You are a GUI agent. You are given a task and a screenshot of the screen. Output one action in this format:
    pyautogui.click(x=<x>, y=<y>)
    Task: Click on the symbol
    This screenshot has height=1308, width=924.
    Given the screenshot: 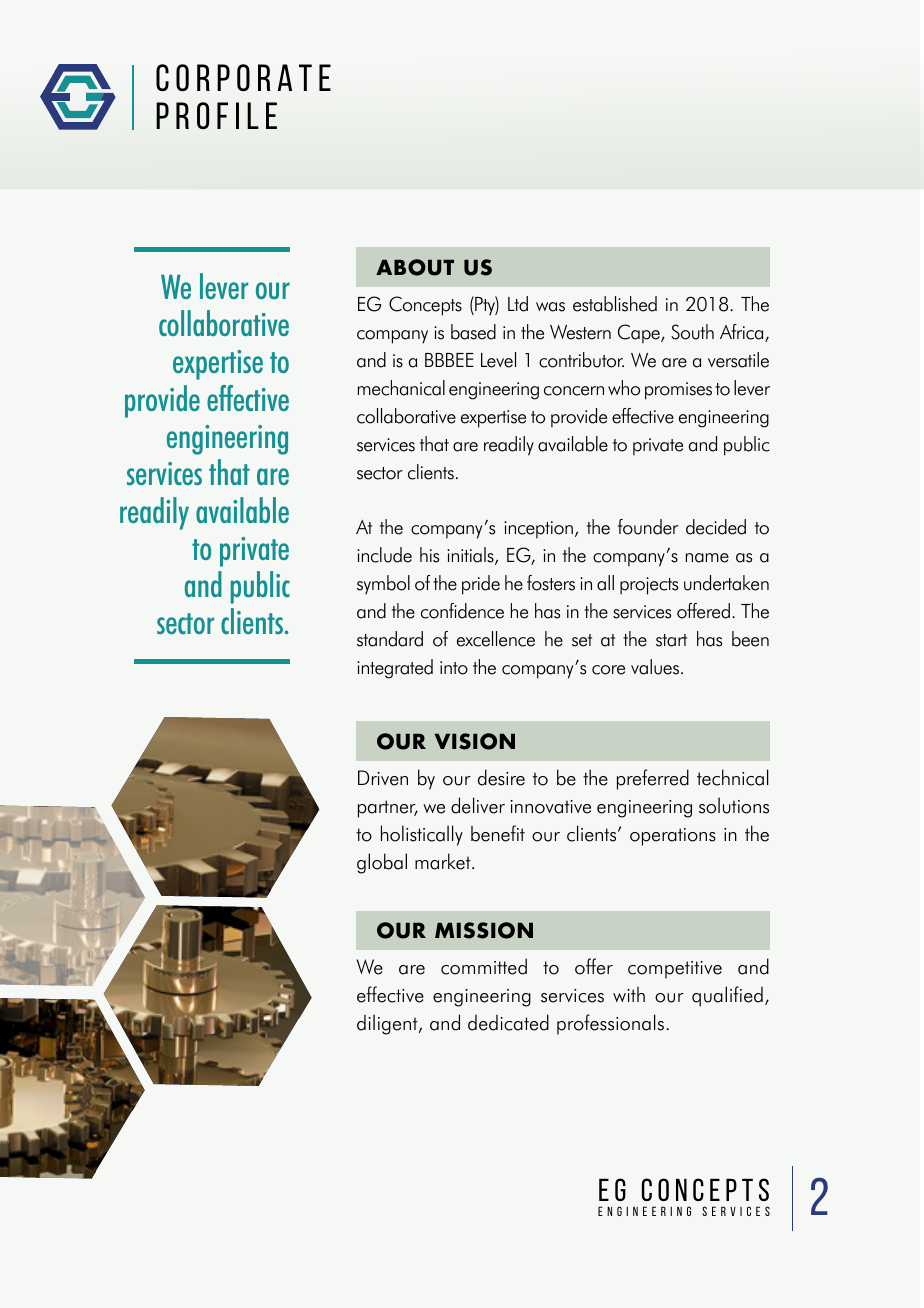 What is the action you would take?
    pyautogui.click(x=383, y=585)
